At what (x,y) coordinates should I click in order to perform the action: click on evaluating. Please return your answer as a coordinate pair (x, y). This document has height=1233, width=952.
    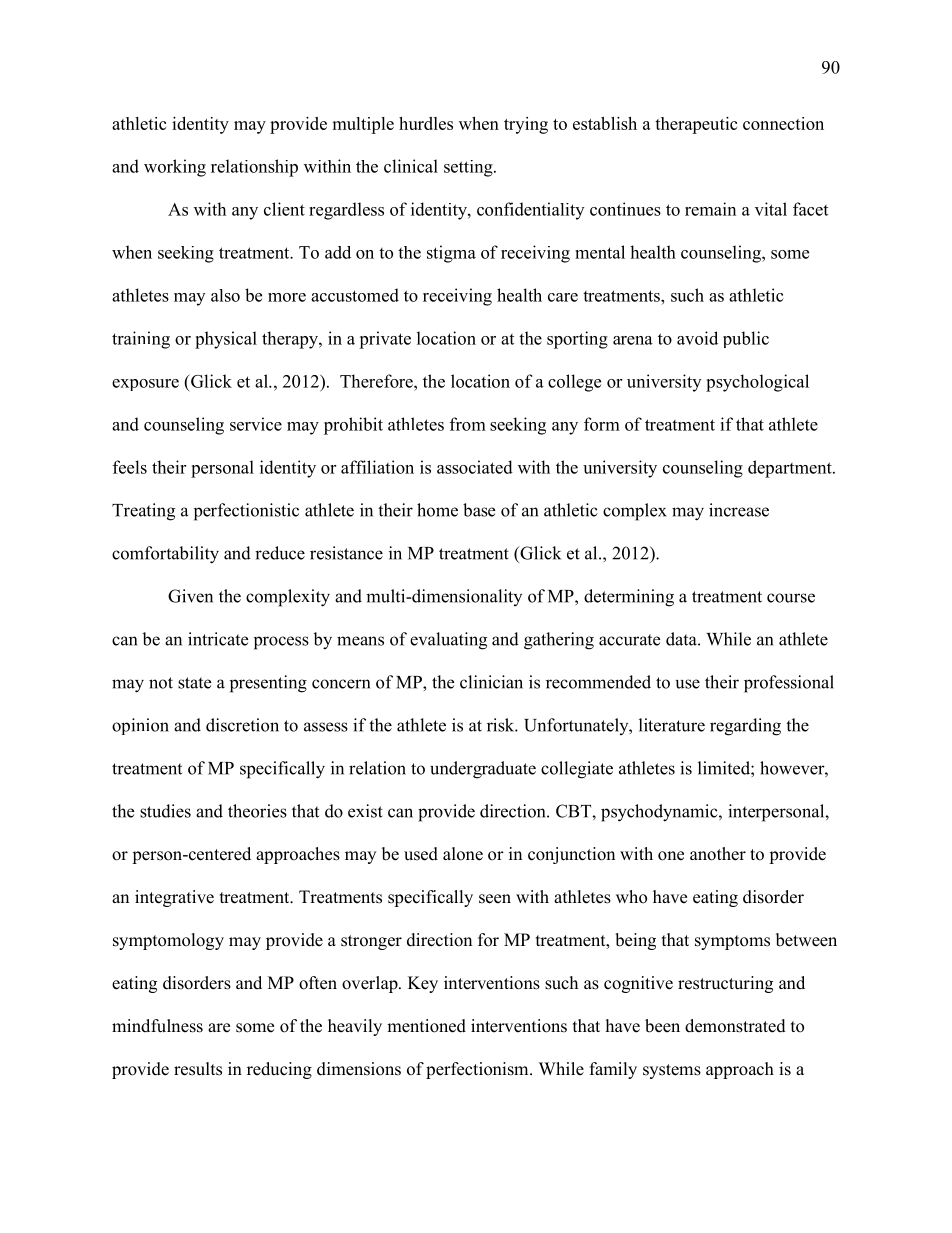
    Looking at the image, I should click on (448, 641).
